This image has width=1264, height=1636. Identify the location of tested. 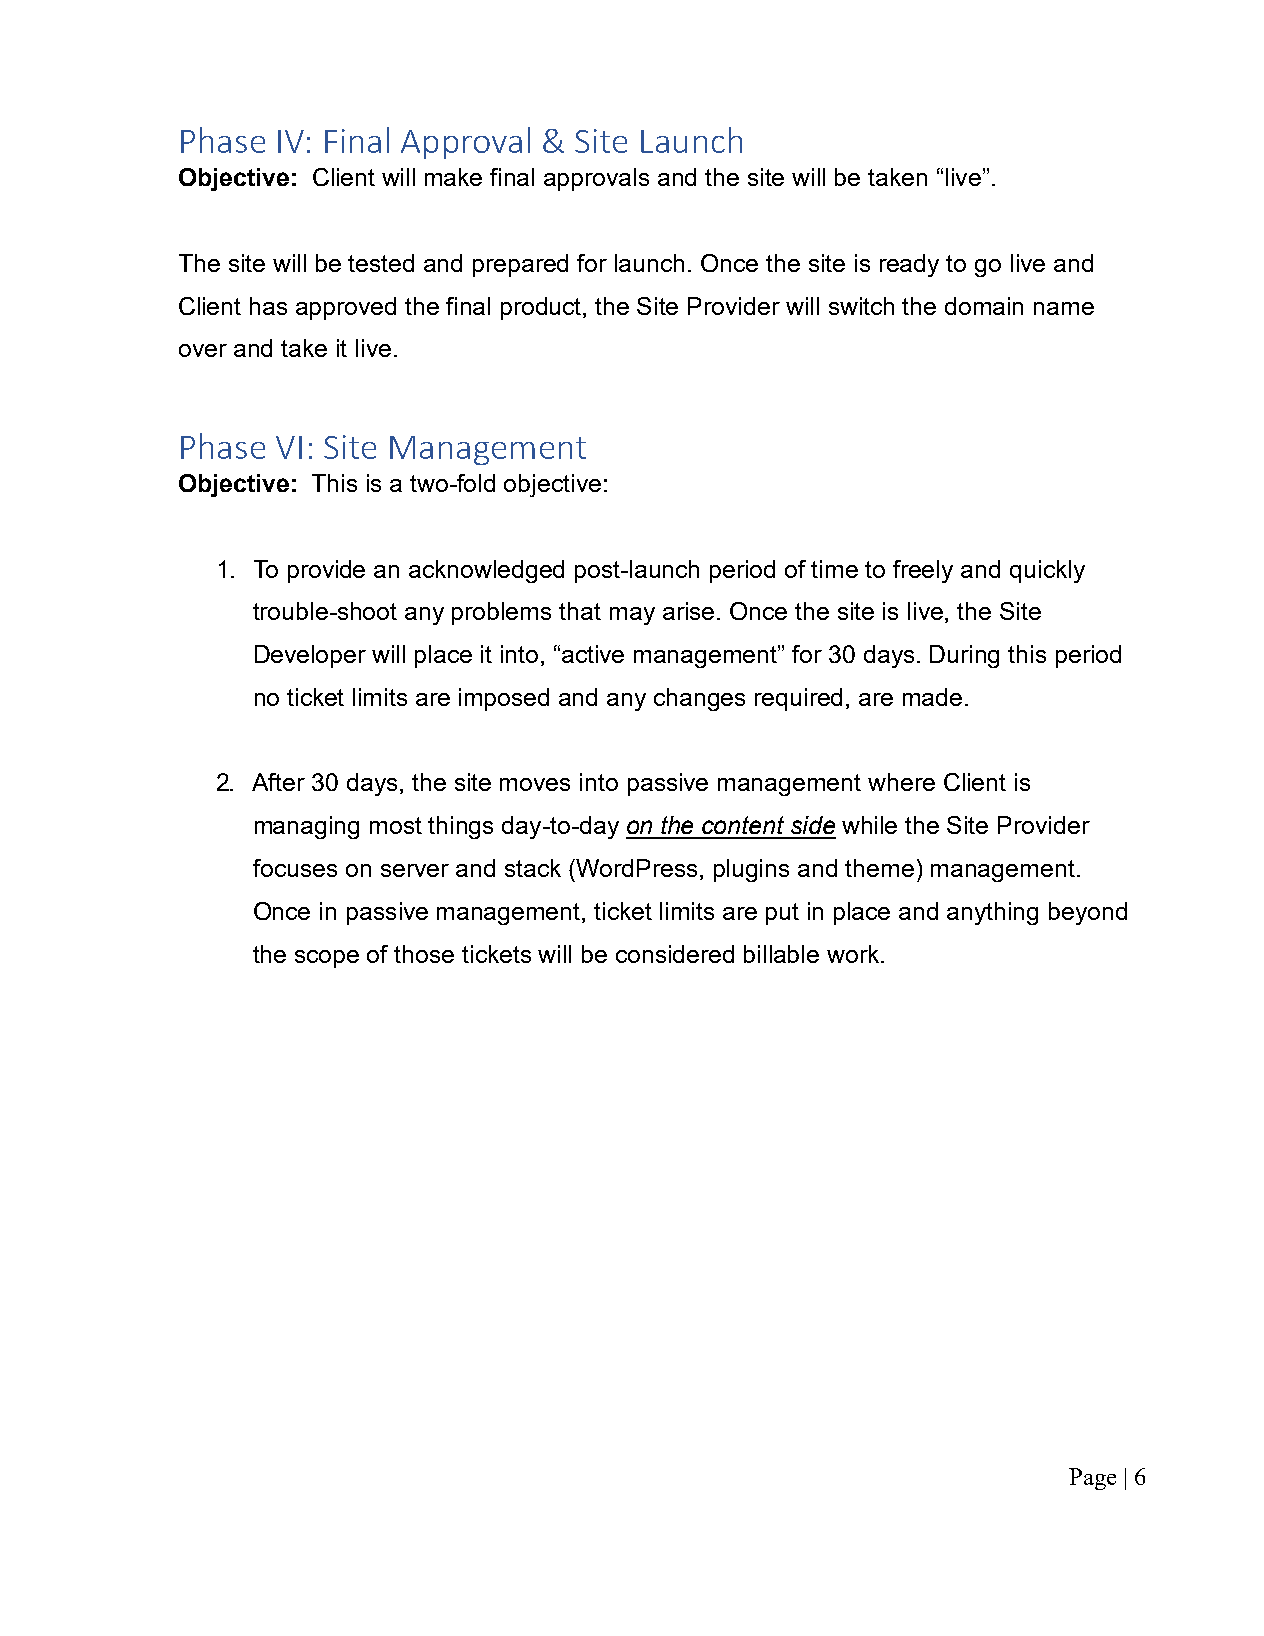
(381, 263).
